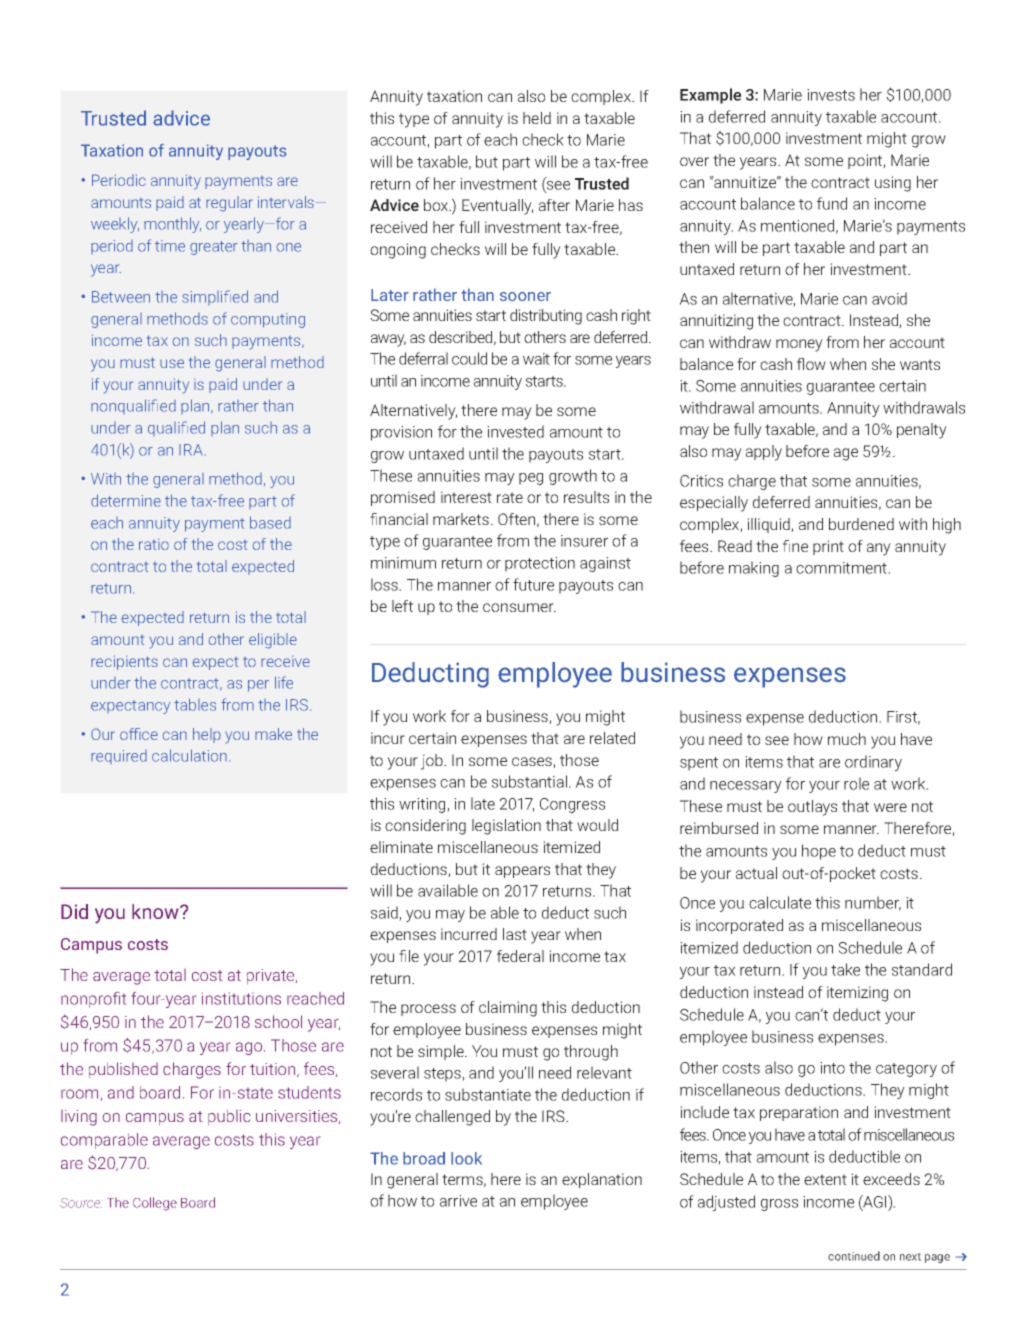 Image resolution: width=1027 pixels, height=1329 pixels. I want to click on regular, so click(229, 204).
